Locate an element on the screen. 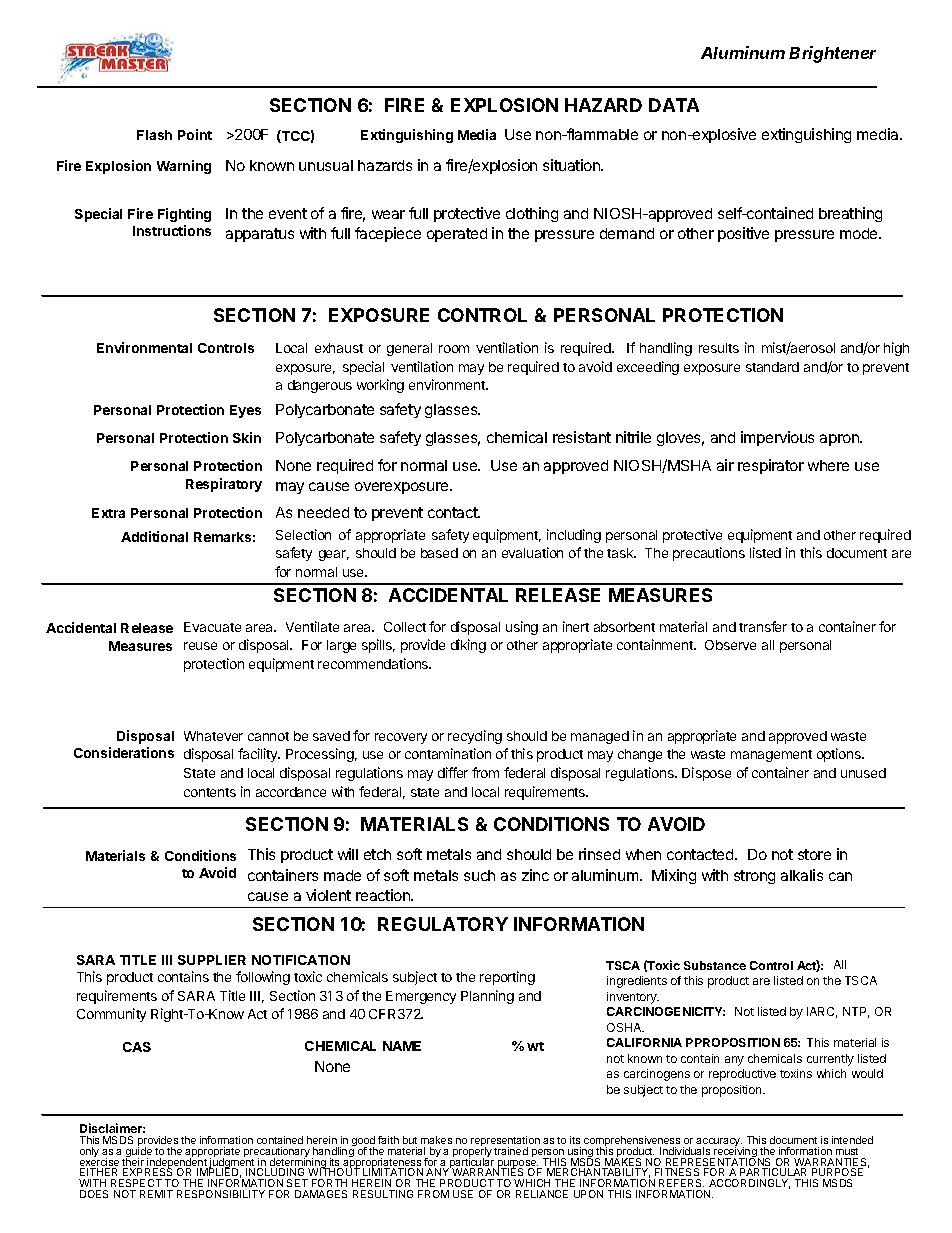 Image resolution: width=952 pixels, height=1233 pixels. recycling is located at coordinates (475, 737).
